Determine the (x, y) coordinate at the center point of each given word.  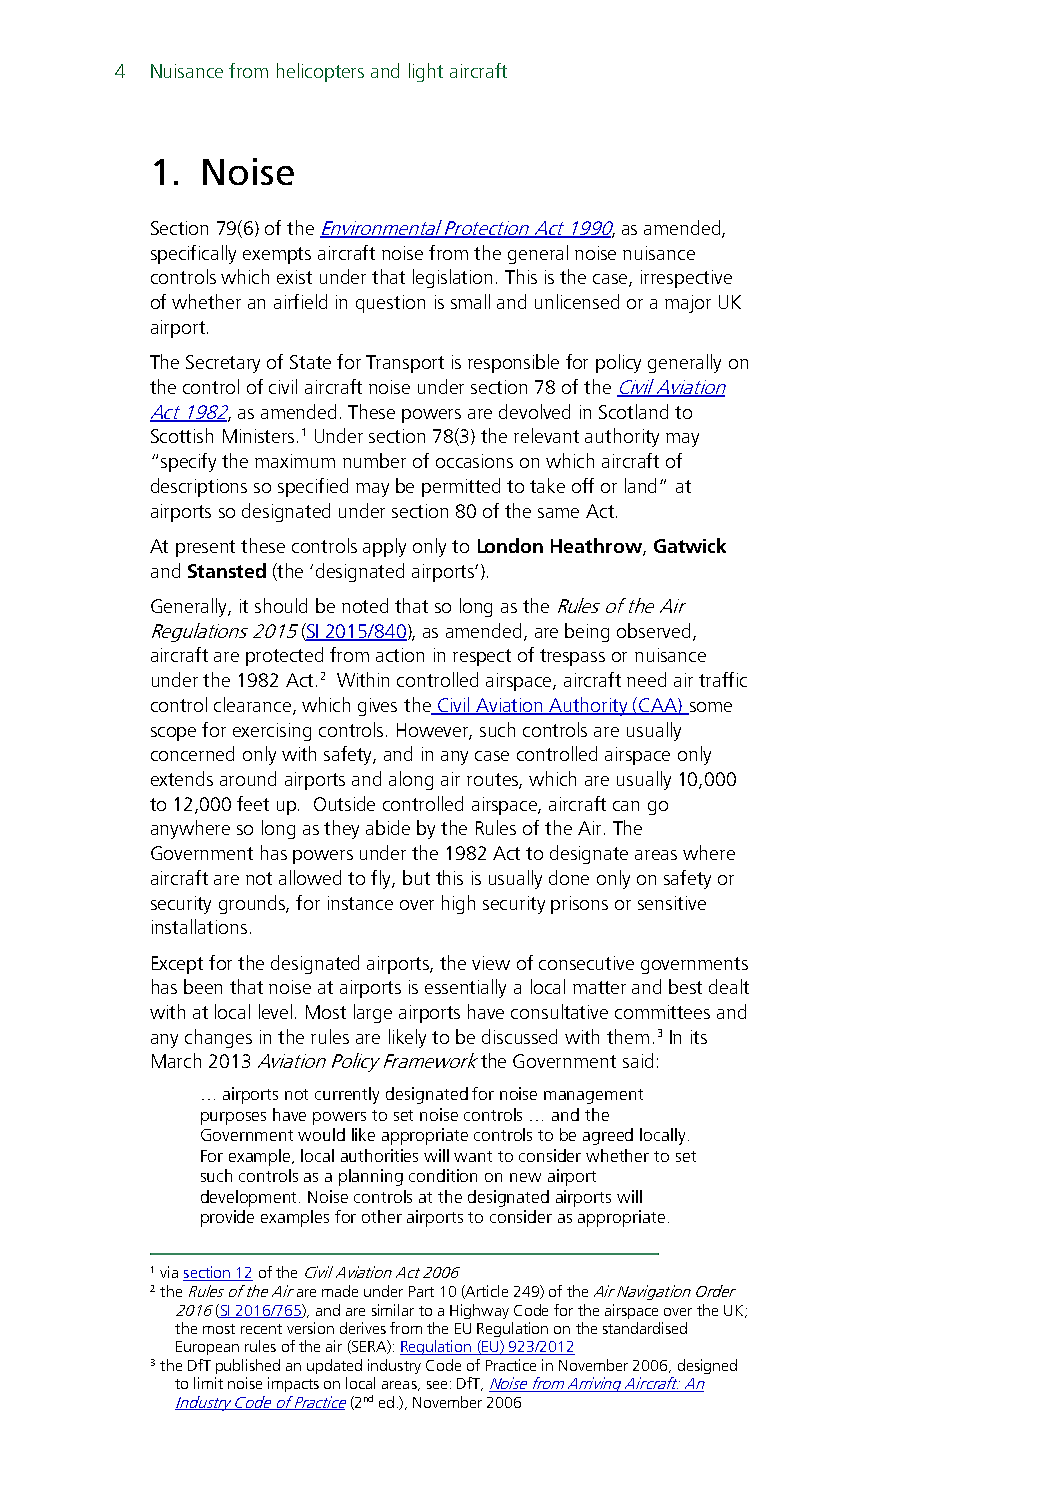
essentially (465, 988)
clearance (254, 706)
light (426, 72)
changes (218, 1038)
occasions (474, 461)
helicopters (320, 72)
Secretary (223, 364)
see (437, 1385)
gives (377, 707)
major (688, 304)
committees (662, 1012)
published (248, 1366)
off (583, 485)
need (646, 679)
